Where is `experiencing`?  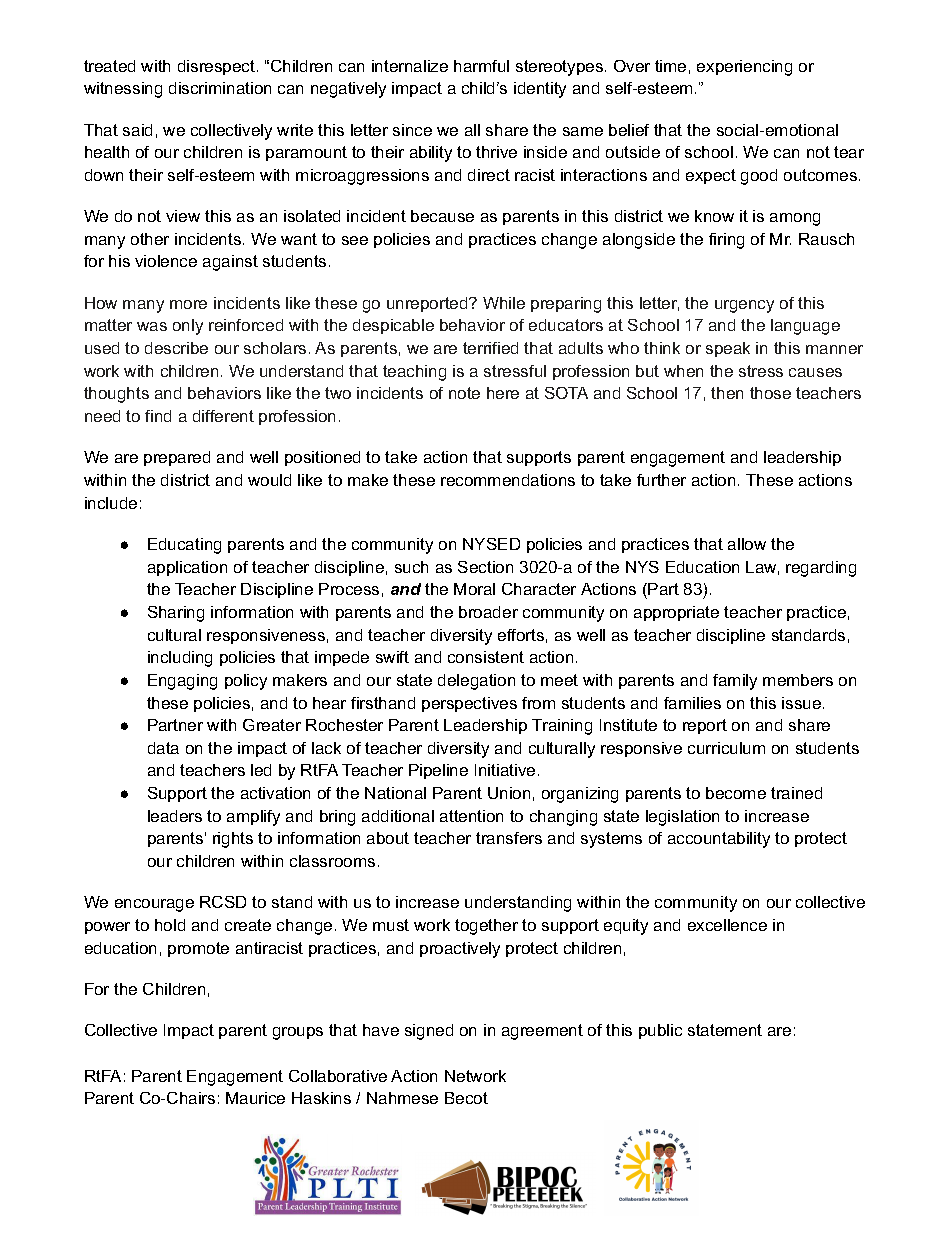 experiencing is located at coordinates (744, 68).
